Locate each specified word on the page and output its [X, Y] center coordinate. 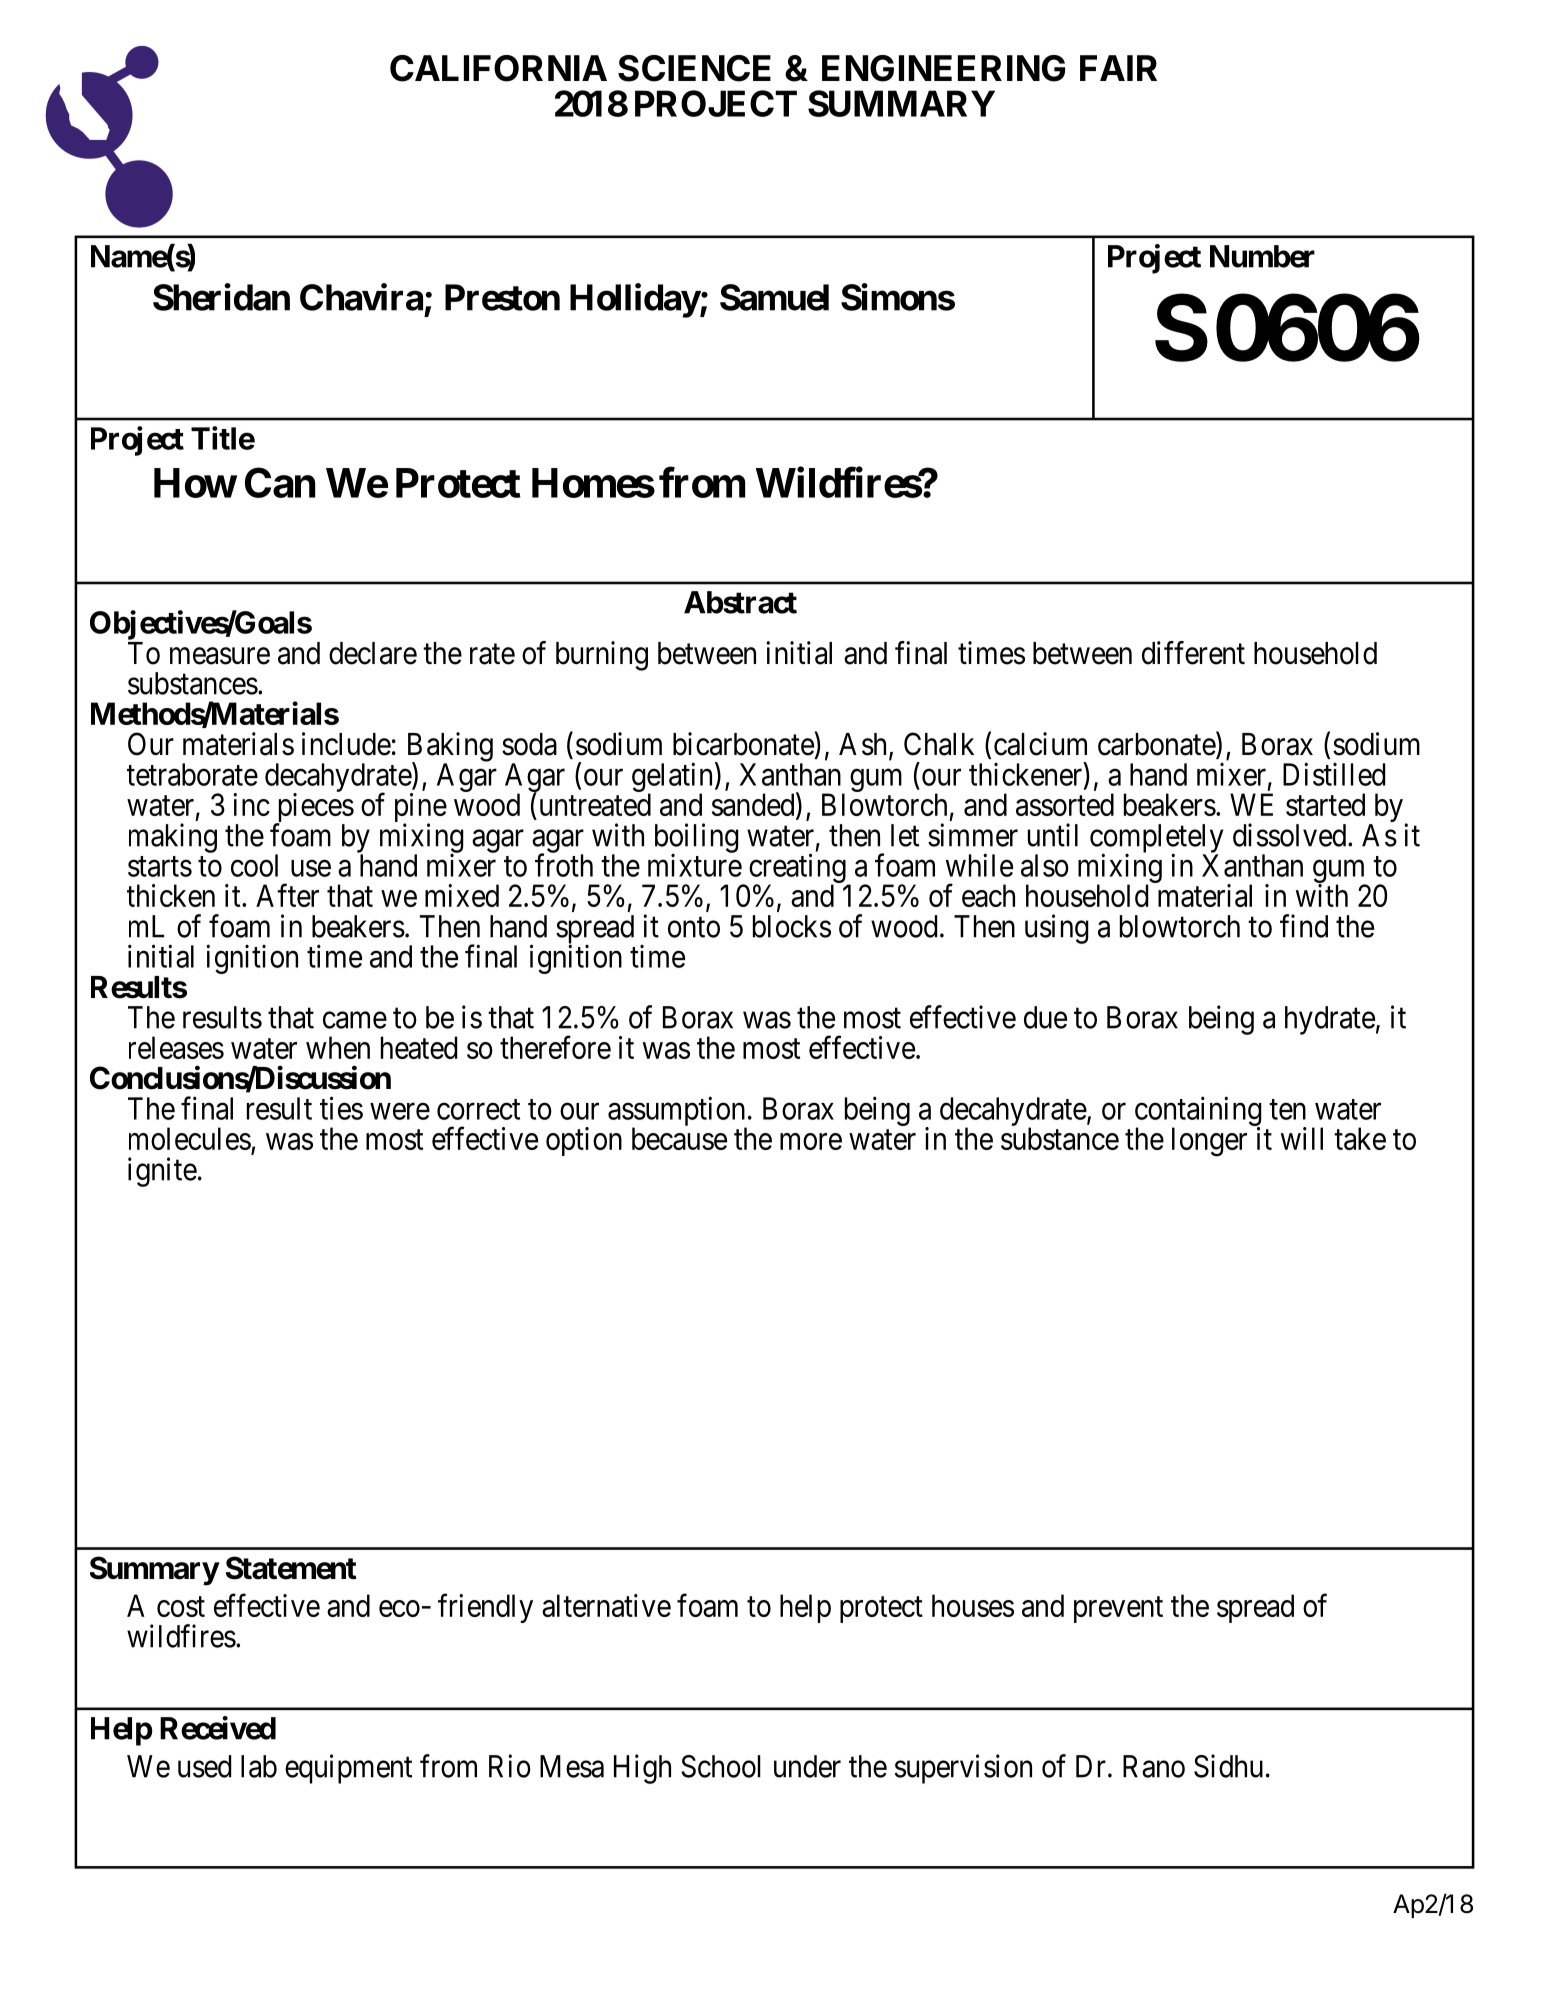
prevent [1118, 1610]
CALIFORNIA [498, 68]
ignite [162, 1172]
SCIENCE [694, 68]
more [811, 1141]
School [721, 1766]
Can [280, 482]
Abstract [740, 602]
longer [1209, 1142]
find [1304, 926]
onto [694, 927]
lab [259, 1766]
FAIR [1118, 68]
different [1193, 653]
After [287, 895]
